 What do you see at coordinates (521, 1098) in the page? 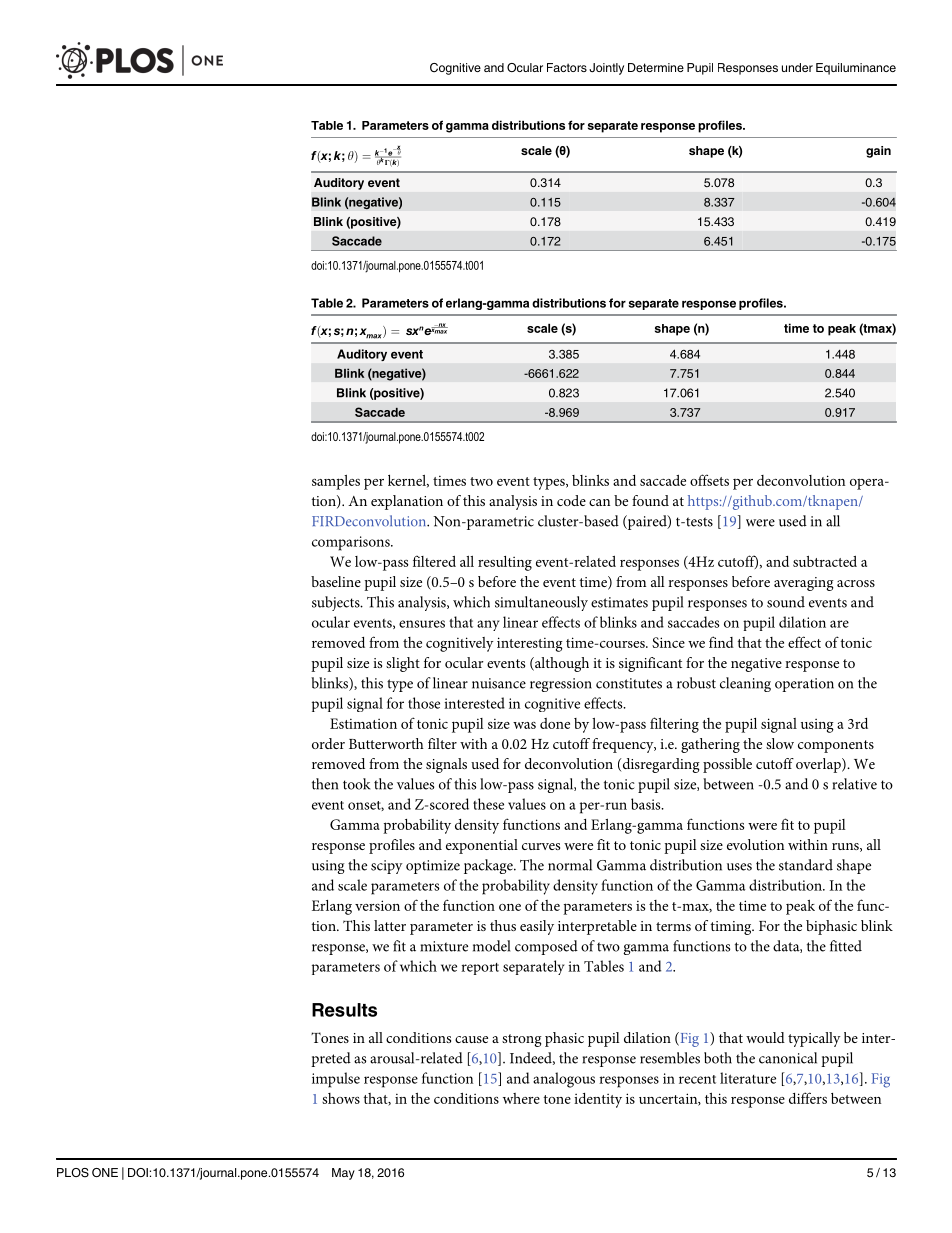
I see `where` at bounding box center [521, 1098].
